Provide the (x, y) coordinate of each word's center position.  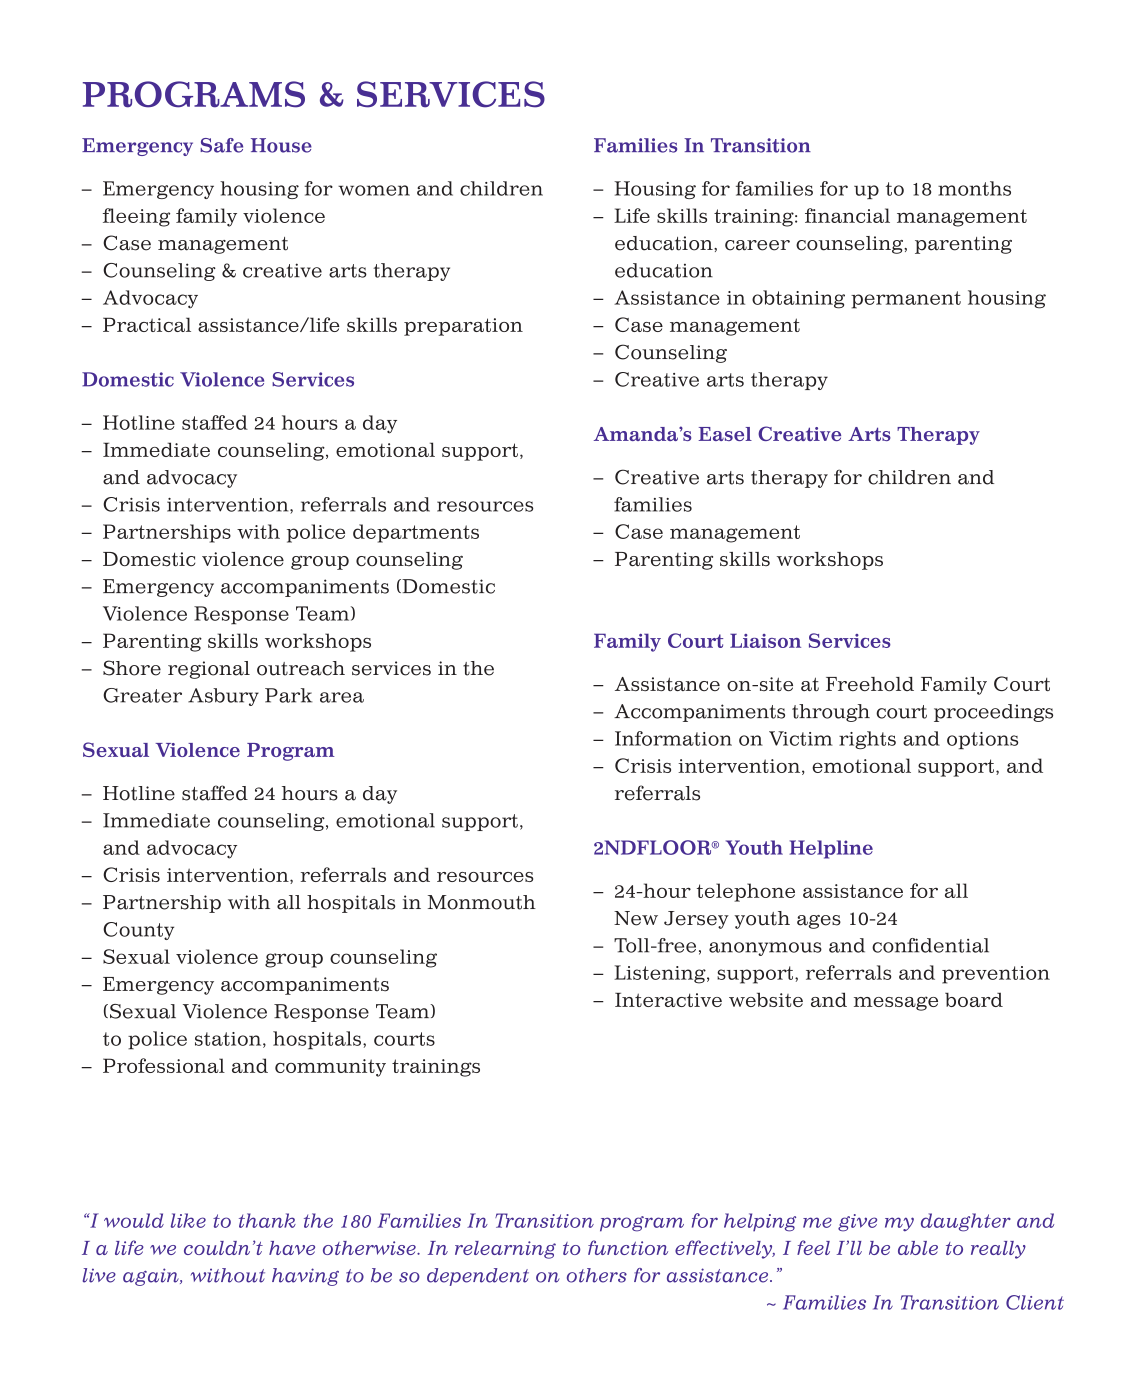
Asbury (223, 697)
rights (867, 740)
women (374, 190)
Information (673, 738)
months (974, 188)
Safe (221, 145)
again (152, 1277)
